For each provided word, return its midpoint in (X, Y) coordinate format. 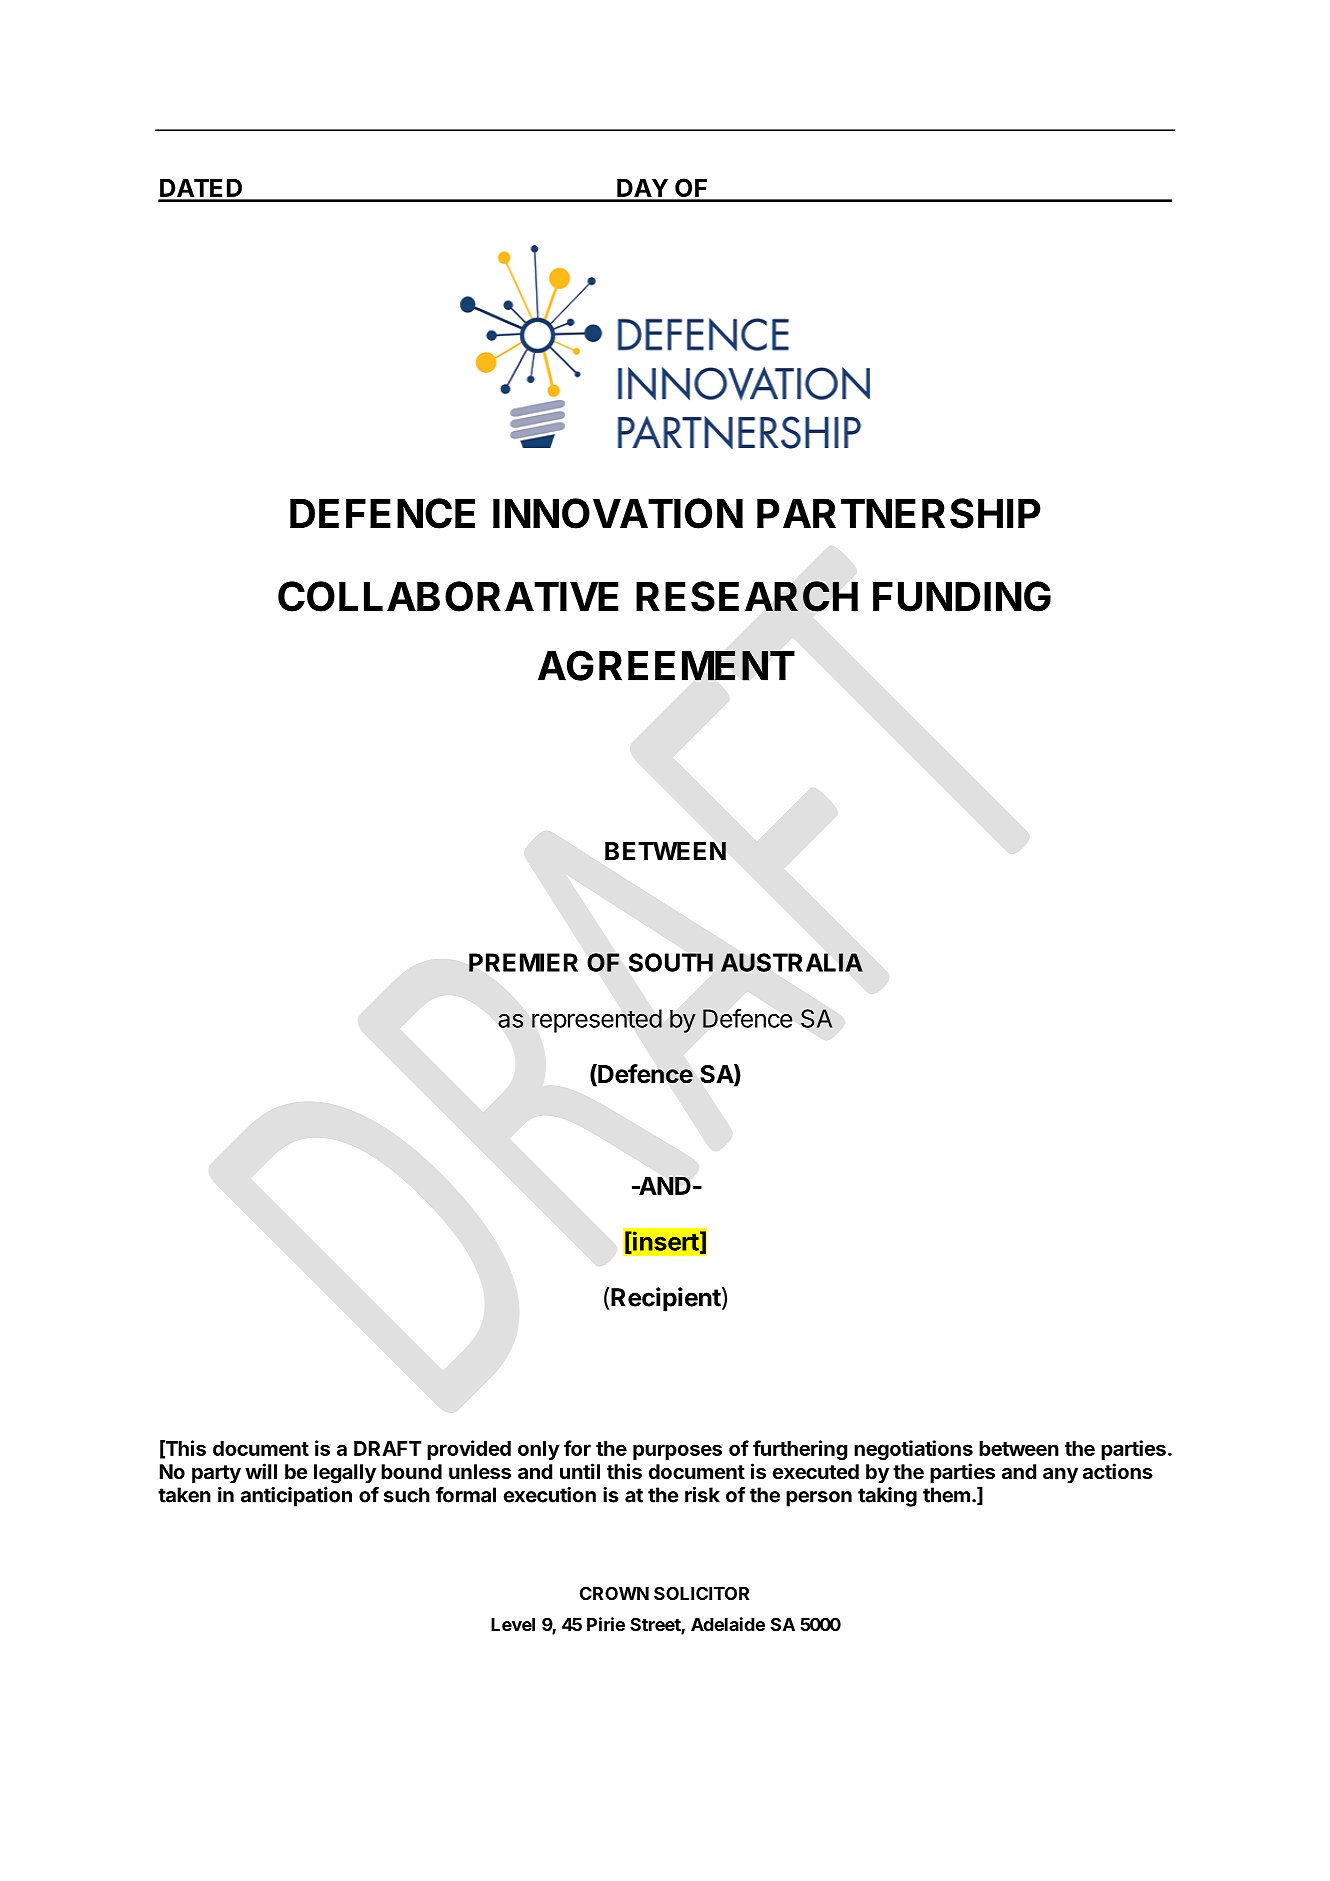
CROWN (614, 1593)
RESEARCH (747, 596)
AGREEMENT (666, 665)
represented (597, 1021)
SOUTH (671, 962)
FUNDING (962, 596)
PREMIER (523, 962)
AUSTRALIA (792, 962)
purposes (677, 1452)
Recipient (666, 1299)
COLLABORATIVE (448, 596)
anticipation (296, 1497)
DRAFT (387, 1448)
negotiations (913, 1450)
